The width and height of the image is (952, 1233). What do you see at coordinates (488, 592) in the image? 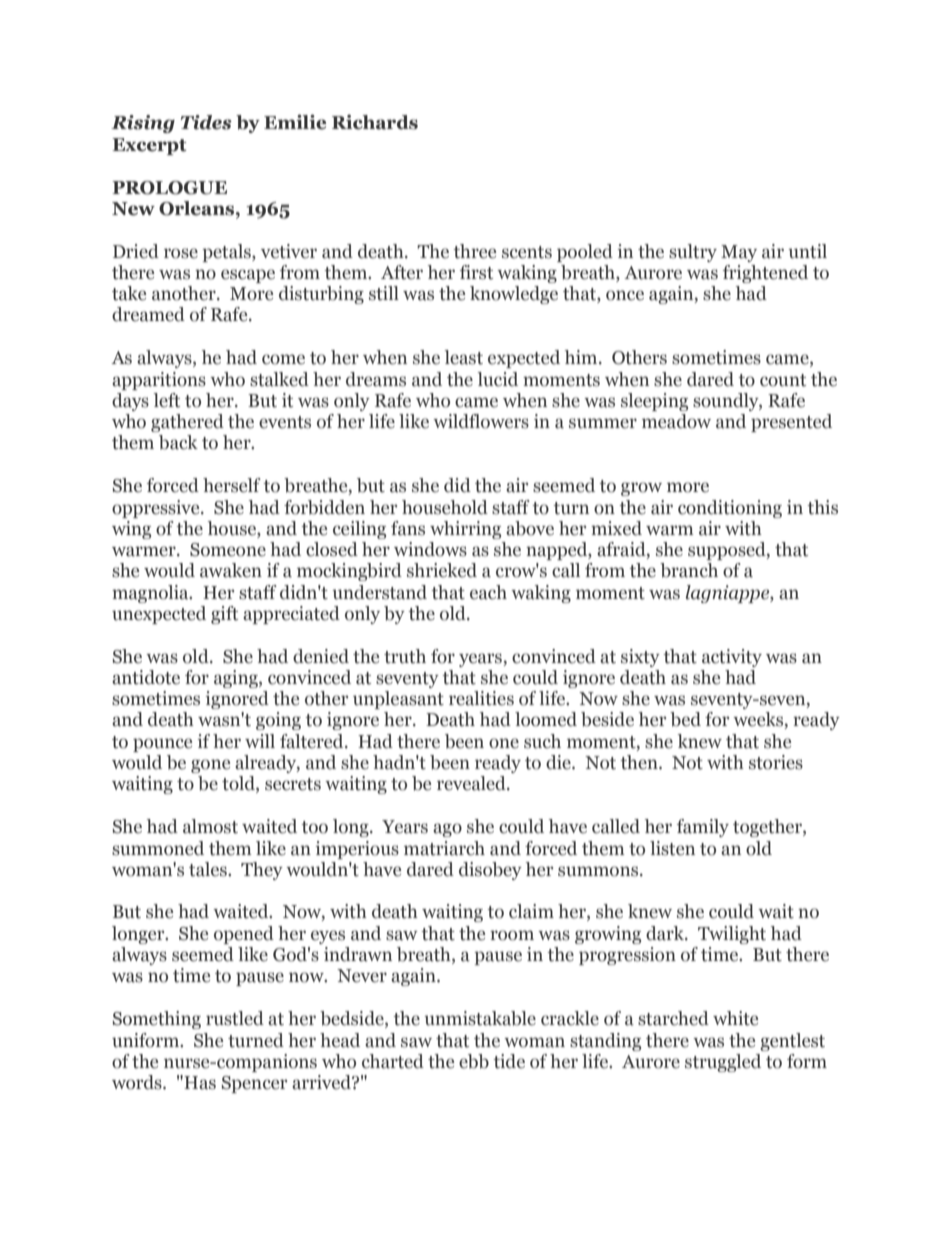
I see `each` at bounding box center [488, 592].
